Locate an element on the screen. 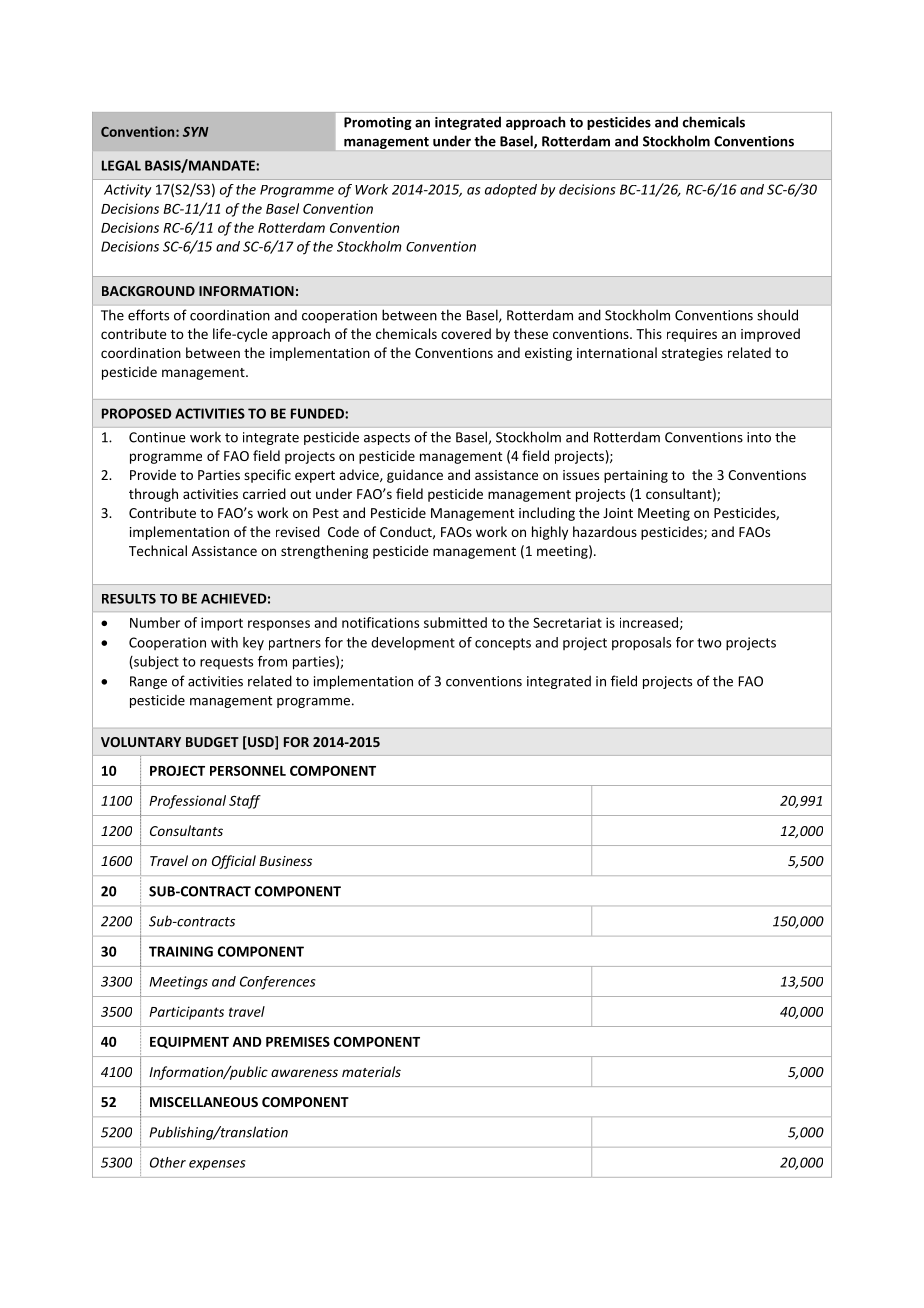  materials is located at coordinates (371, 1071).
